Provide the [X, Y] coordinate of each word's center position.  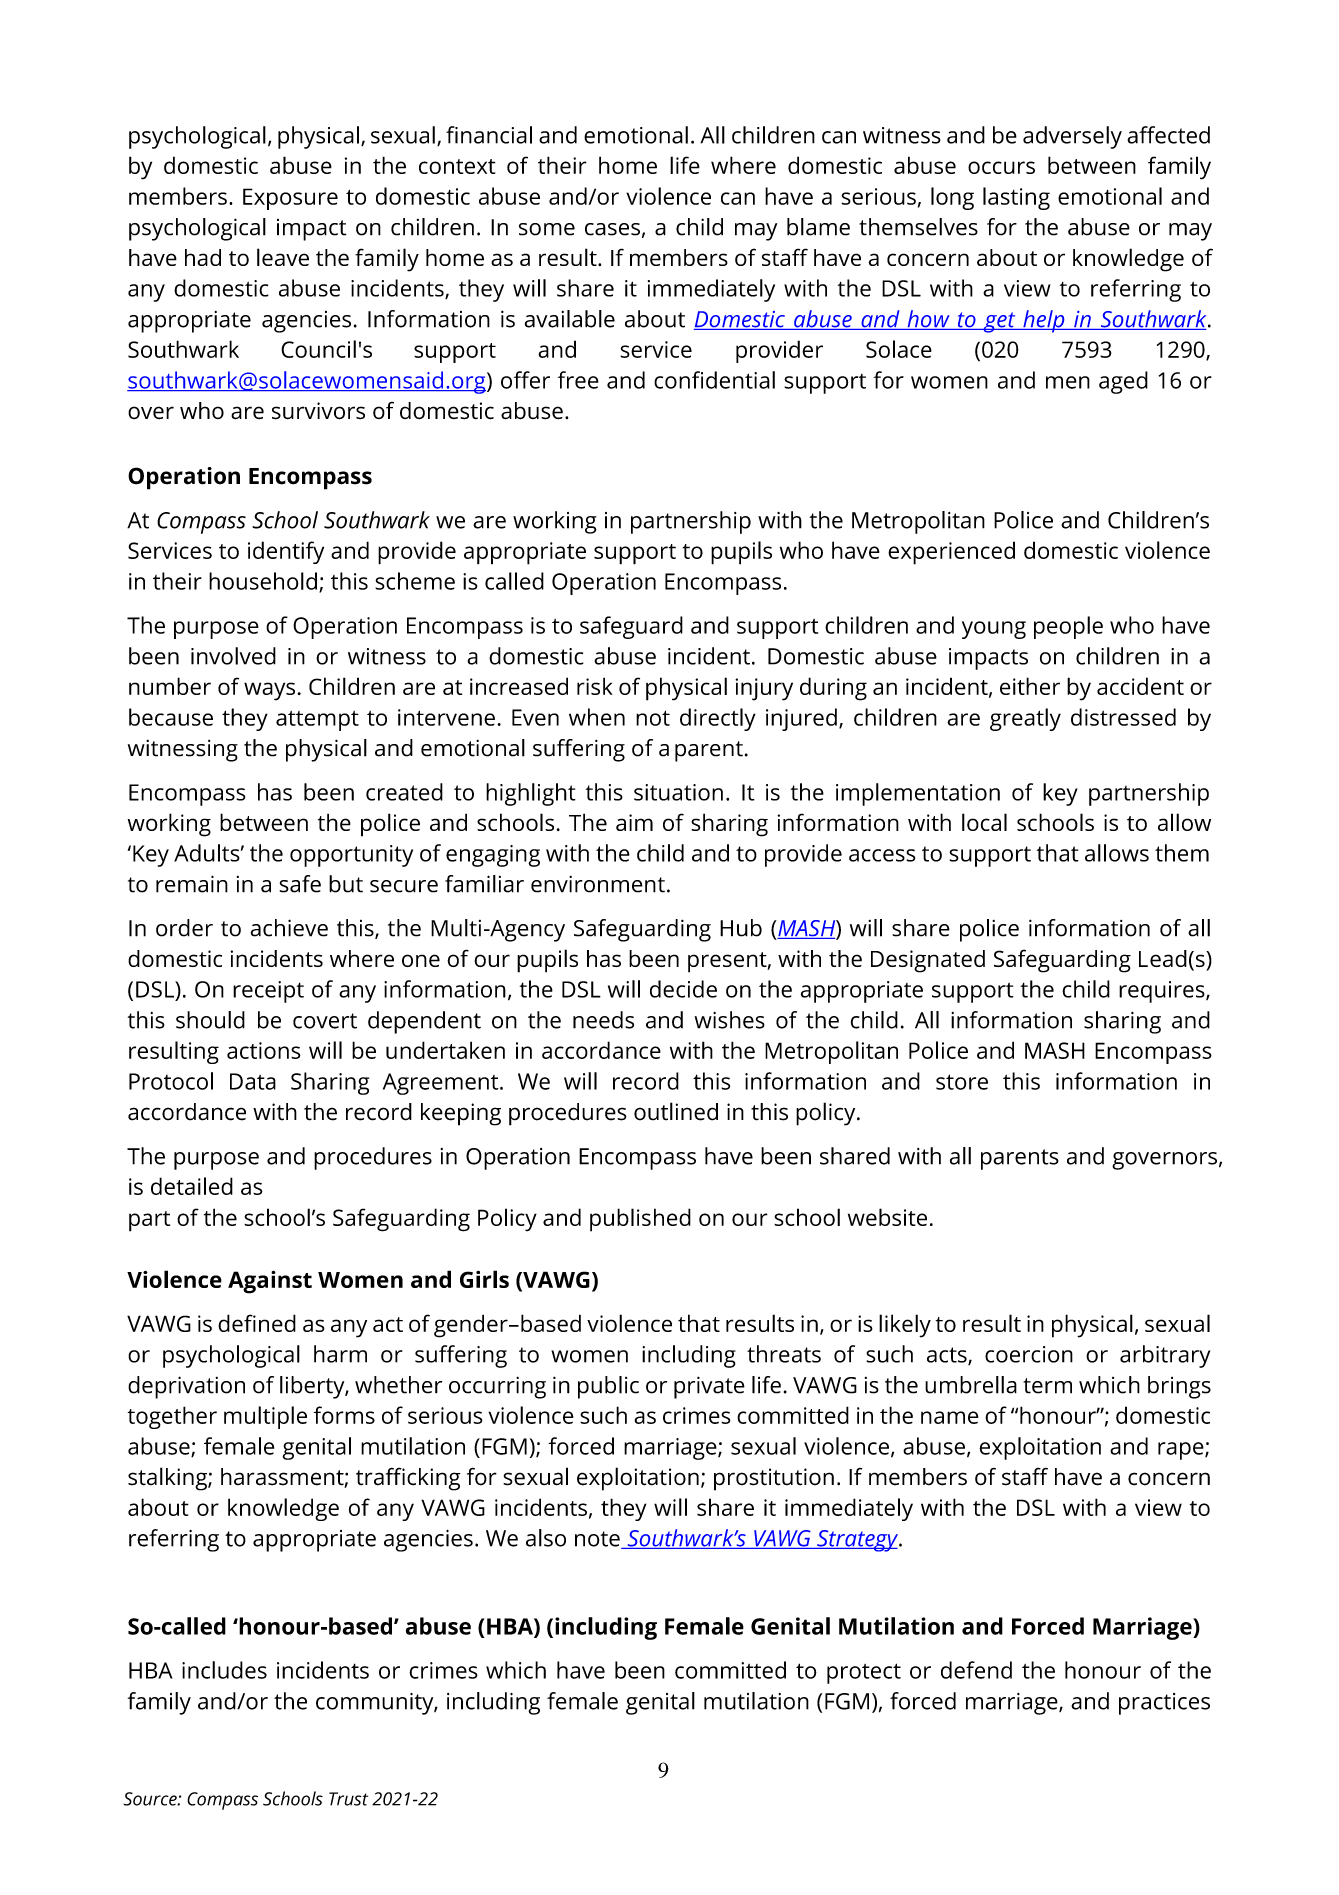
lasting [1016, 198]
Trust [348, 1799]
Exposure [290, 199]
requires [1163, 992]
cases [612, 229]
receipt [268, 992]
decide [683, 989]
